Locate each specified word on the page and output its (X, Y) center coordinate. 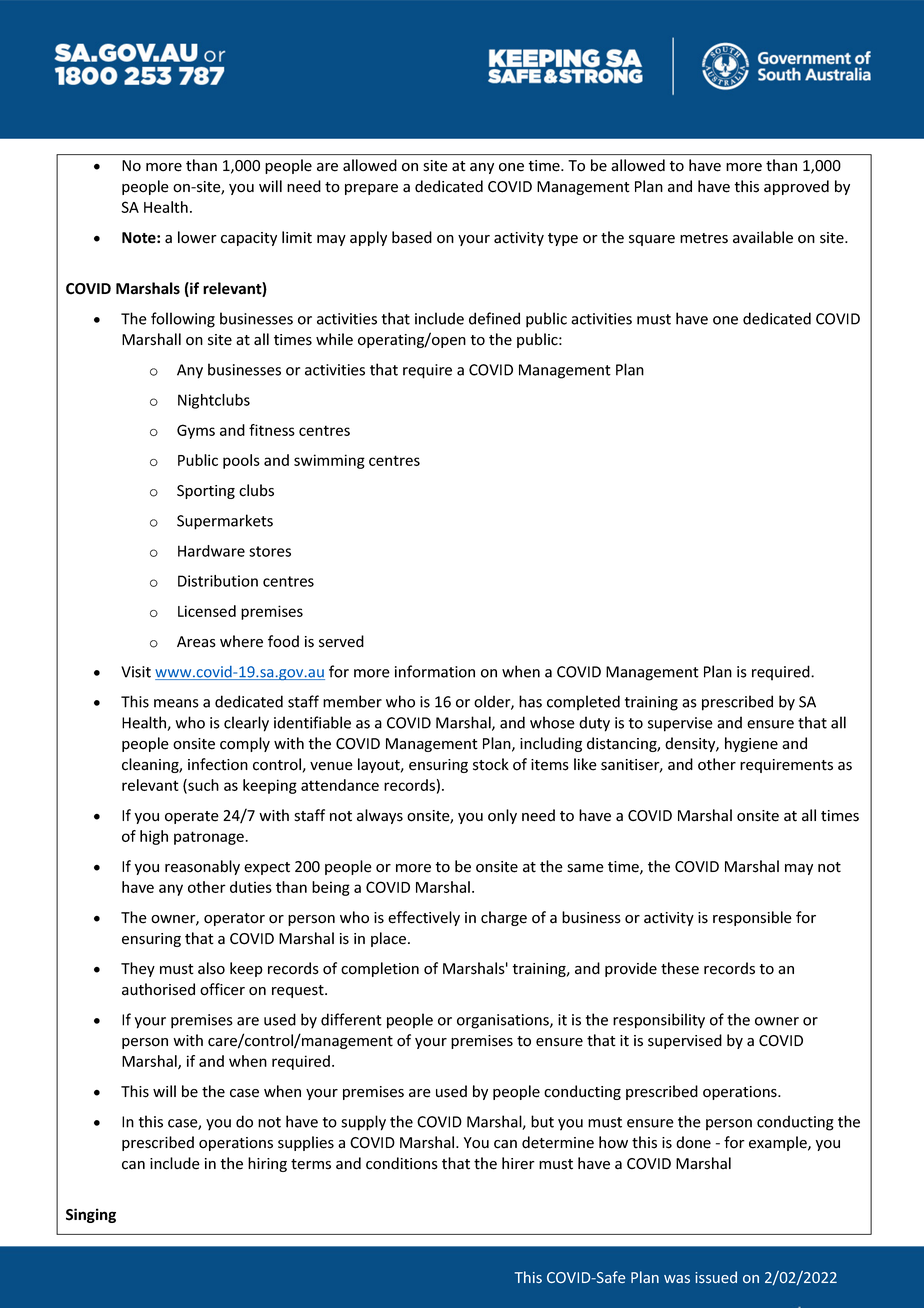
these (680, 968)
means (176, 703)
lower (197, 237)
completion (380, 969)
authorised (158, 989)
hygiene (751, 744)
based (412, 237)
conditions (402, 1163)
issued (716, 1277)
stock (491, 764)
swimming (329, 461)
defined (494, 318)
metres (704, 238)
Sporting (206, 492)
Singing (91, 1215)
